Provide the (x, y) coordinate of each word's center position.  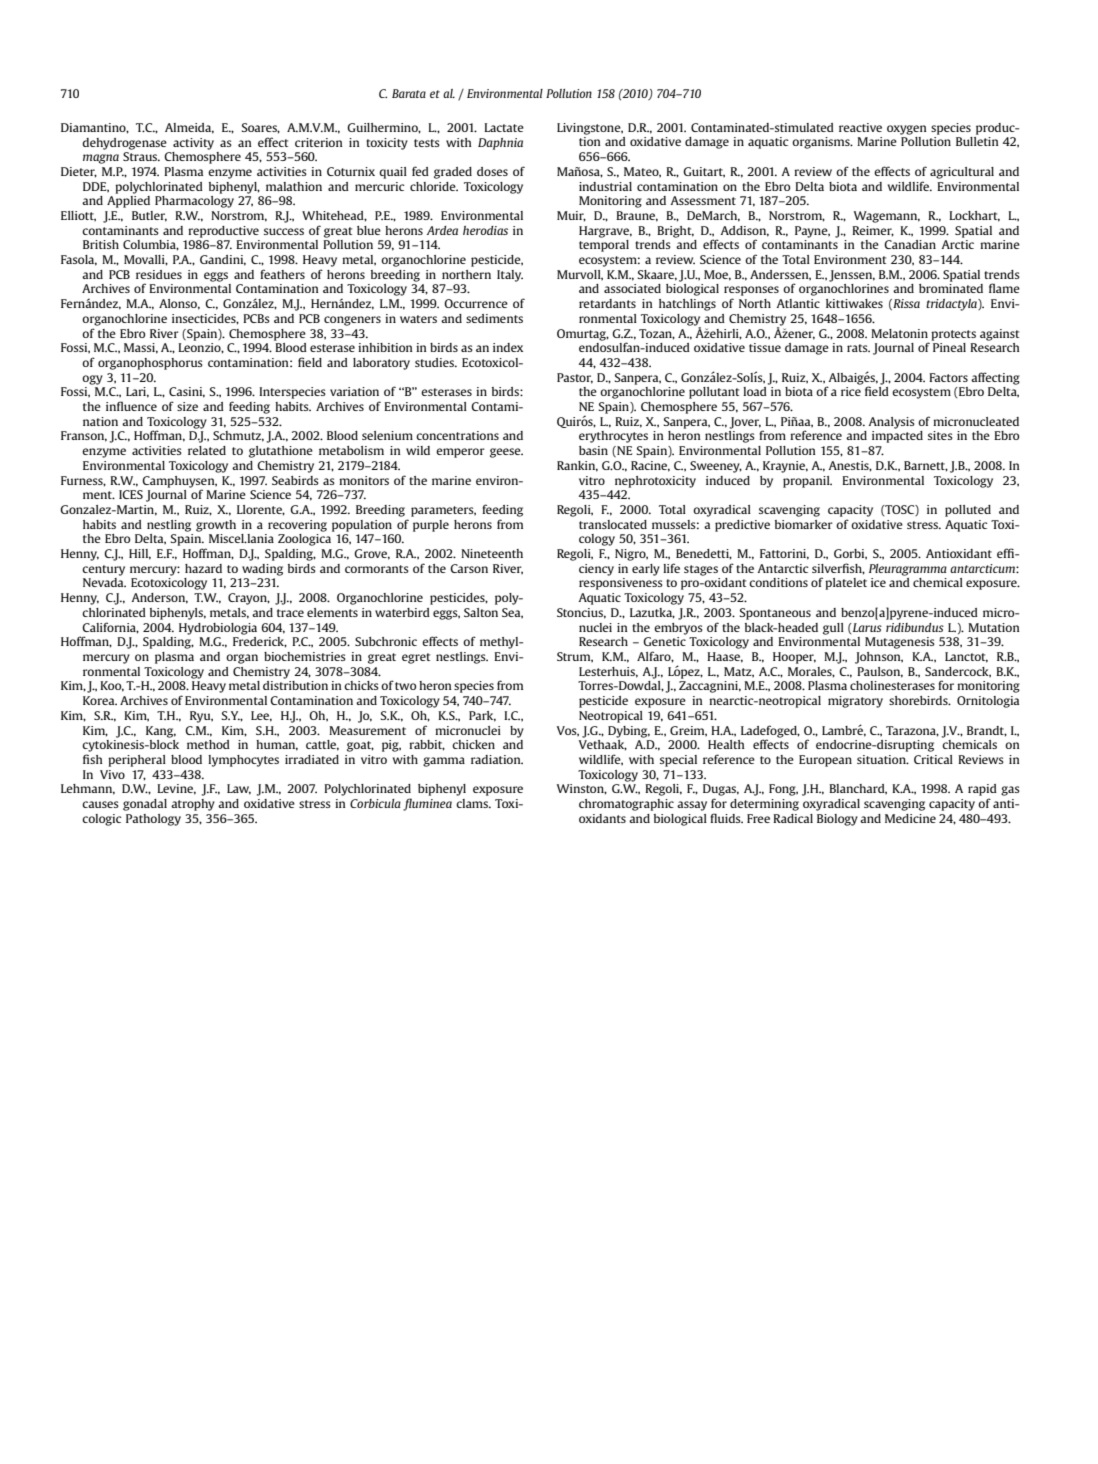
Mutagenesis (900, 643)
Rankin (577, 466)
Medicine (910, 818)
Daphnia (500, 144)
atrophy (193, 805)
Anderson (159, 598)
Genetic (664, 641)
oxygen (907, 130)
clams (473, 803)
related (207, 450)
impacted (897, 437)
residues (159, 274)
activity (193, 144)
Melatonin (899, 333)
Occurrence (476, 303)
